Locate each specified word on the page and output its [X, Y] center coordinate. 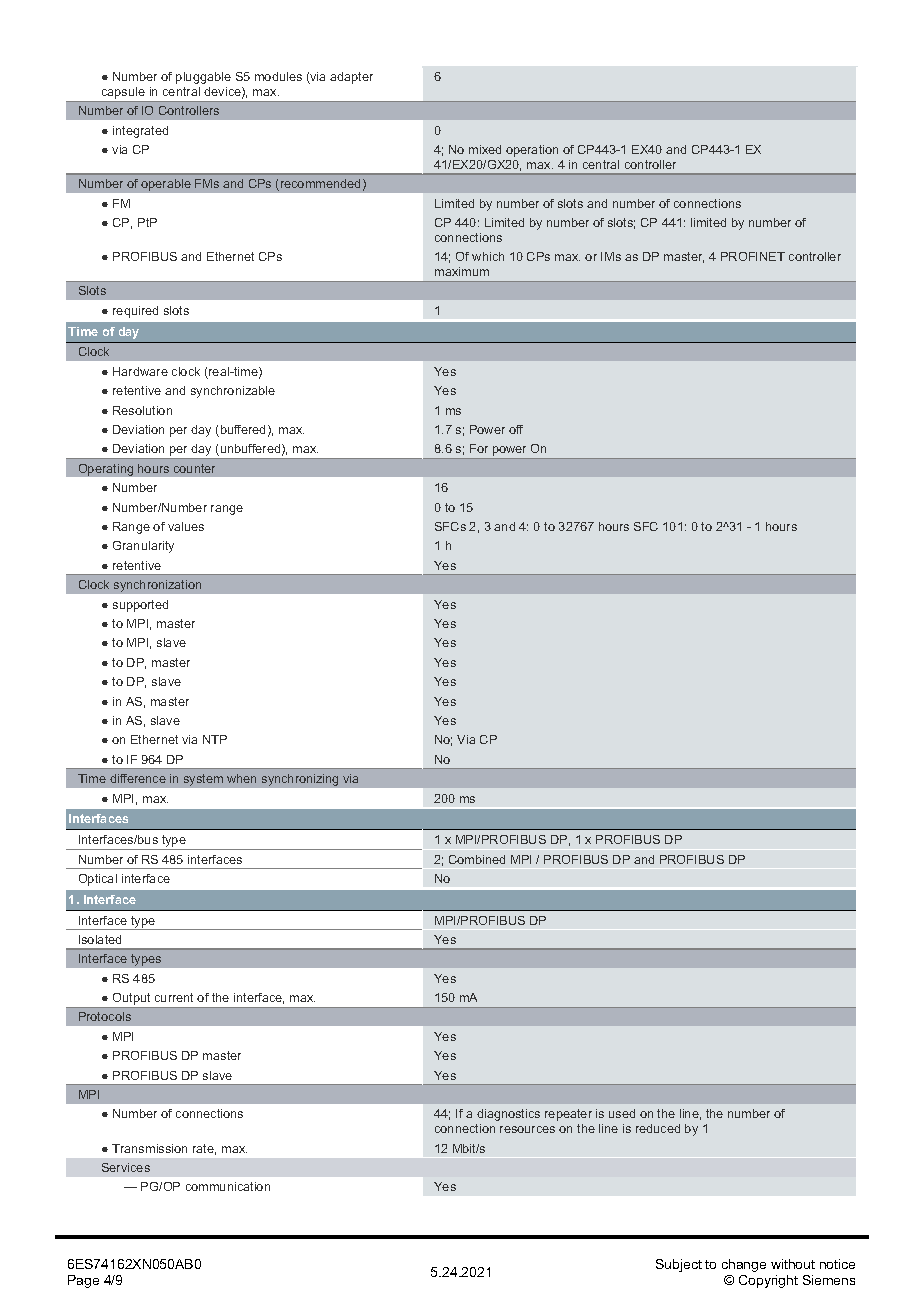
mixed [485, 149]
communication [228, 1186]
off [516, 429]
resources [527, 1129]
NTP [215, 739]
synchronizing [300, 780]
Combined [477, 859]
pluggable [203, 78]
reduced [658, 1128]
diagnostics [508, 1115]
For [479, 448]
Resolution [142, 410]
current [174, 997]
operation [532, 151]
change [744, 1265]
